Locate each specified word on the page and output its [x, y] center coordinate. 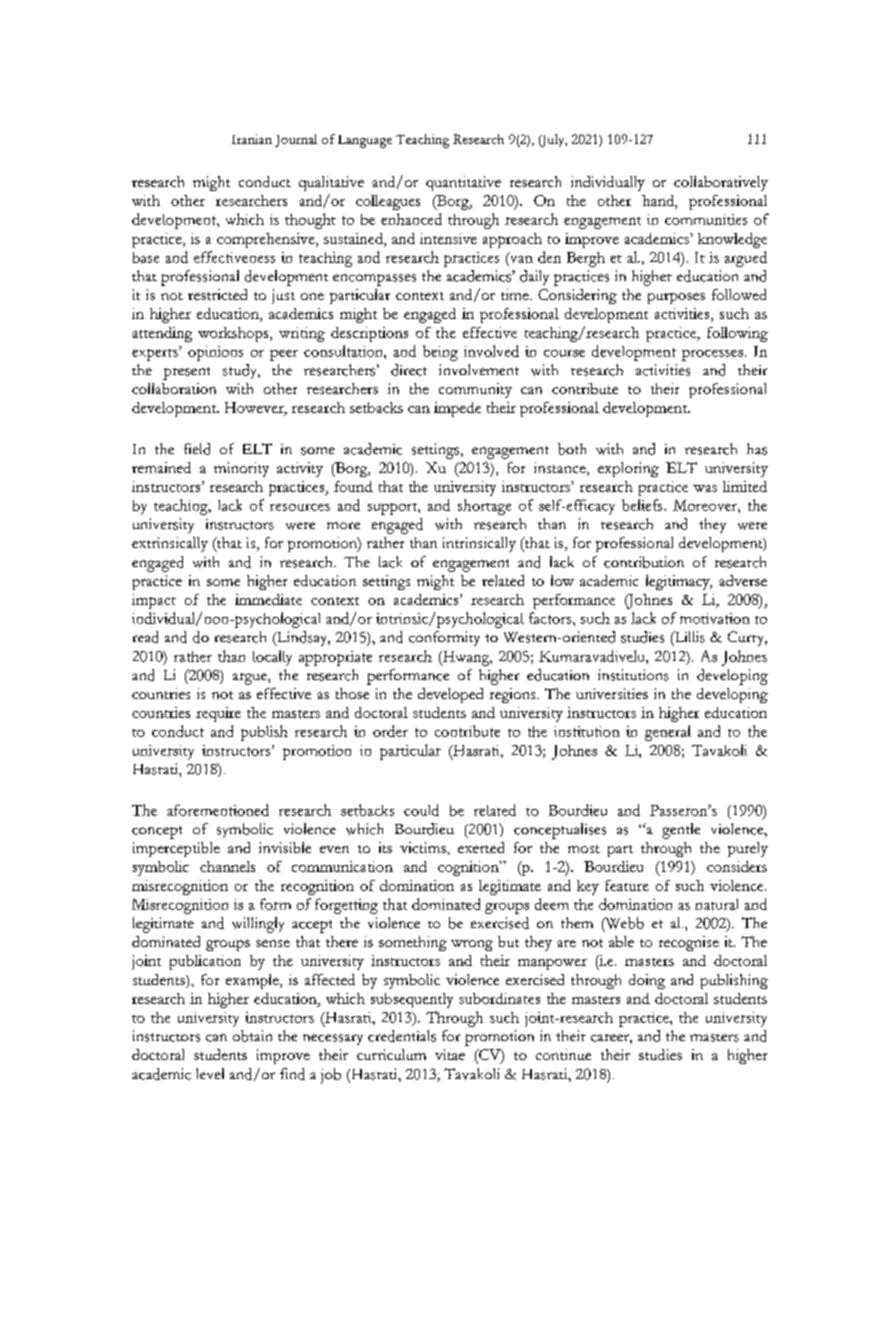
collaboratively [721, 183]
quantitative [463, 183]
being [440, 353]
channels [227, 866]
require [218, 714]
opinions [215, 353]
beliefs [643, 505]
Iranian [252, 139]
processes [712, 355]
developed [450, 695]
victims [424, 847]
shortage [484, 507]
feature [627, 885]
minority [241, 469]
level [210, 1073]
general [668, 733]
